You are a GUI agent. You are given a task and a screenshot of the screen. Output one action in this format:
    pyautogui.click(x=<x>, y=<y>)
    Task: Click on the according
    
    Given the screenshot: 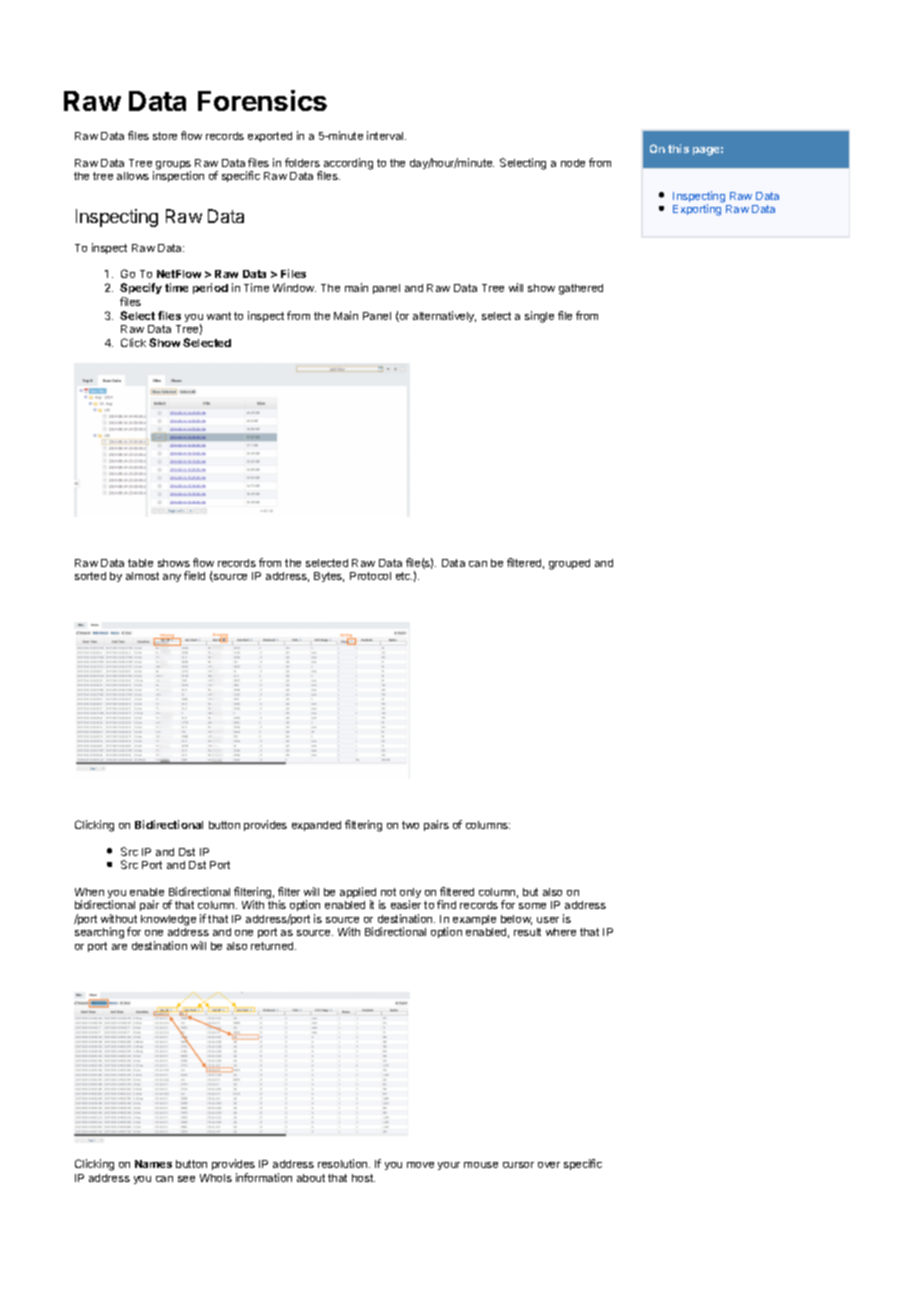 What is the action you would take?
    pyautogui.click(x=347, y=165)
